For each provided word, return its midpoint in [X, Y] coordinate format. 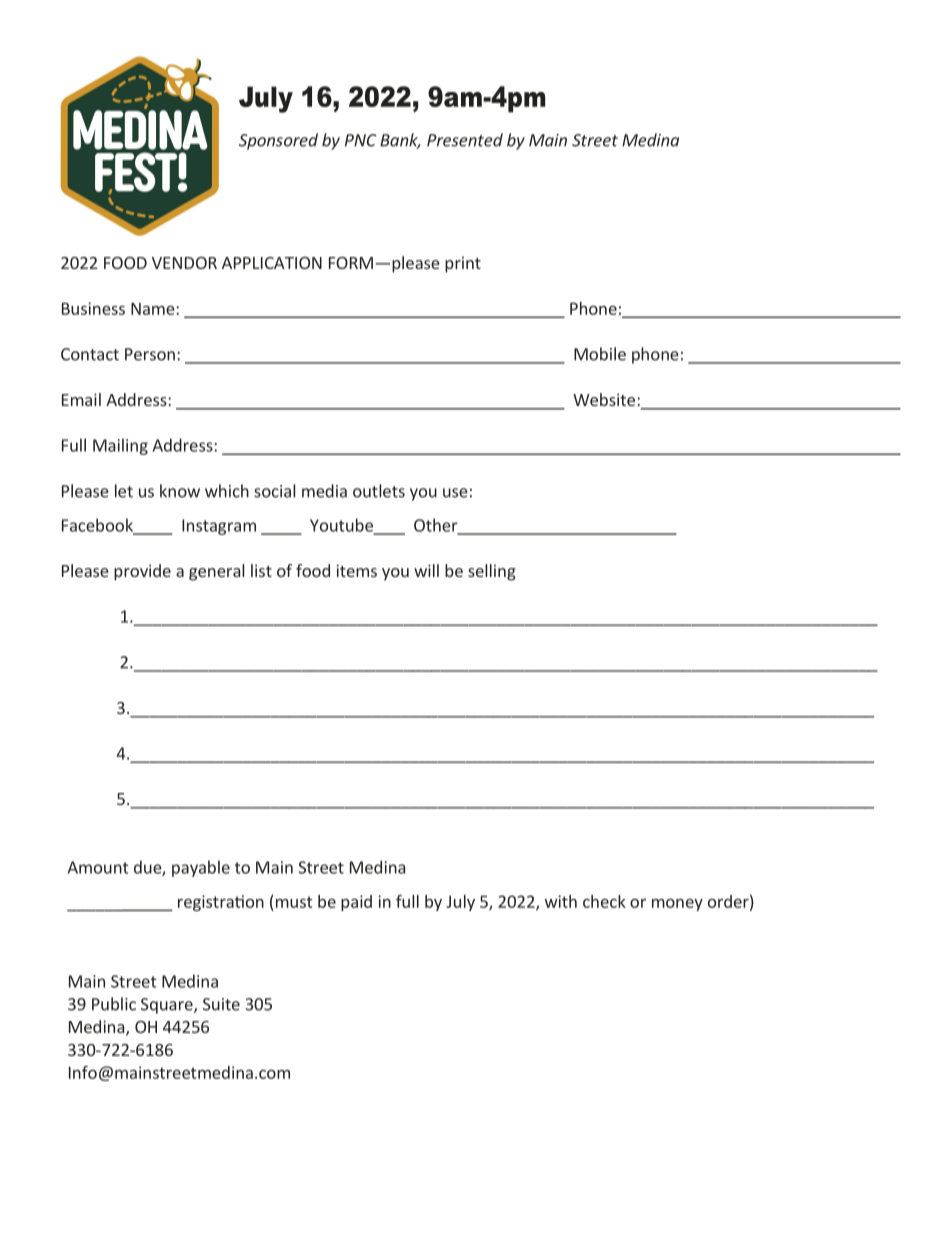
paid [356, 903]
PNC [361, 140]
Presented [465, 140]
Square [168, 1006]
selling [492, 572]
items [356, 570]
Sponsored [278, 141]
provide [142, 572]
